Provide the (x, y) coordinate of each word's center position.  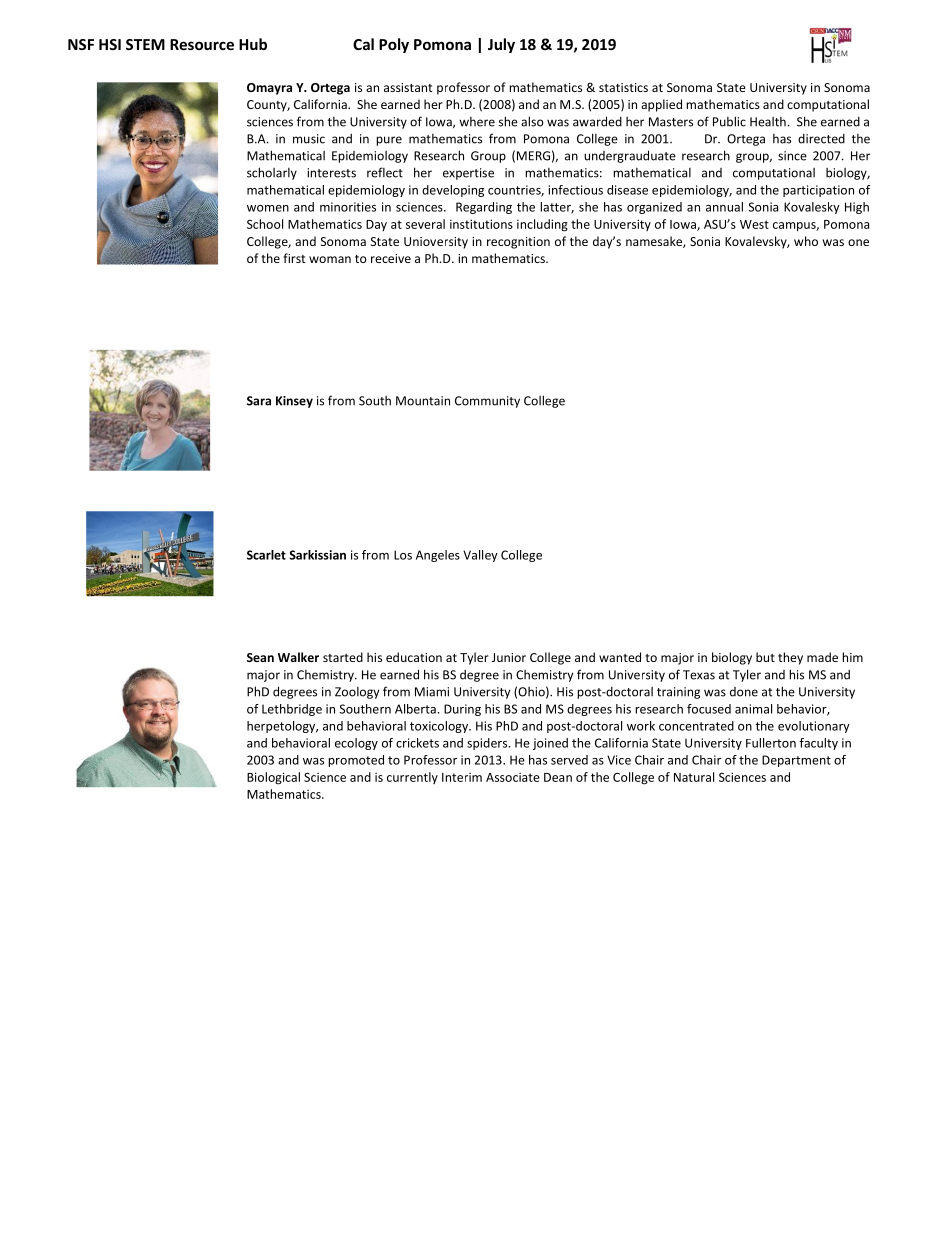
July (501, 45)
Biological (273, 778)
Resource (202, 44)
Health (768, 122)
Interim (462, 777)
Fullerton (771, 743)
